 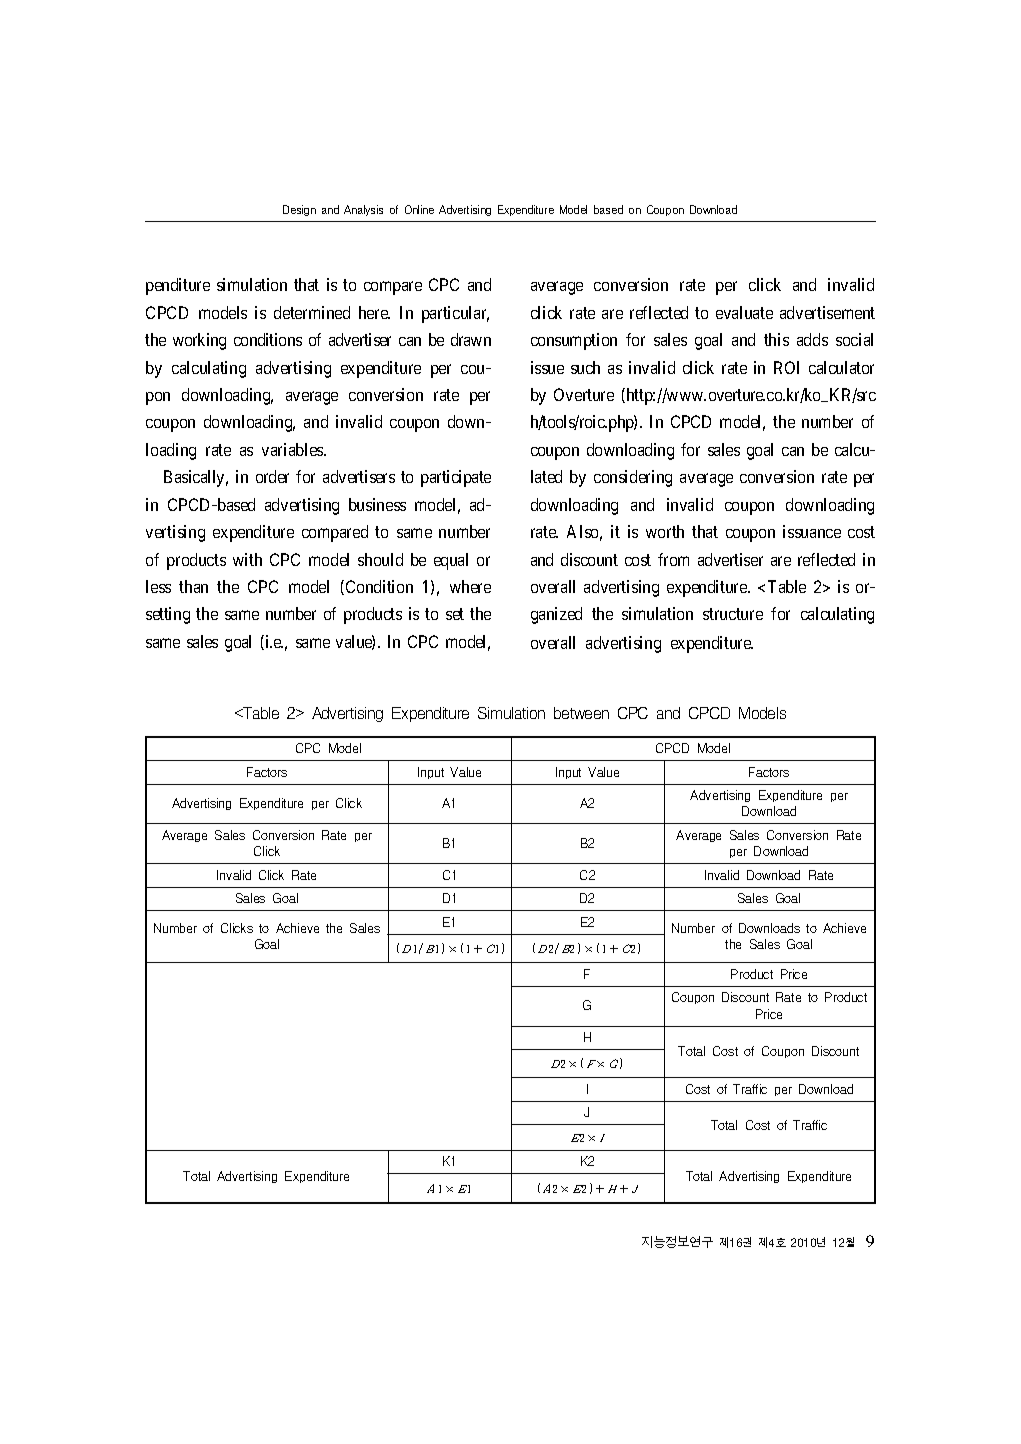 What do you see at coordinates (293, 449) in the document?
I see `variables` at bounding box center [293, 449].
